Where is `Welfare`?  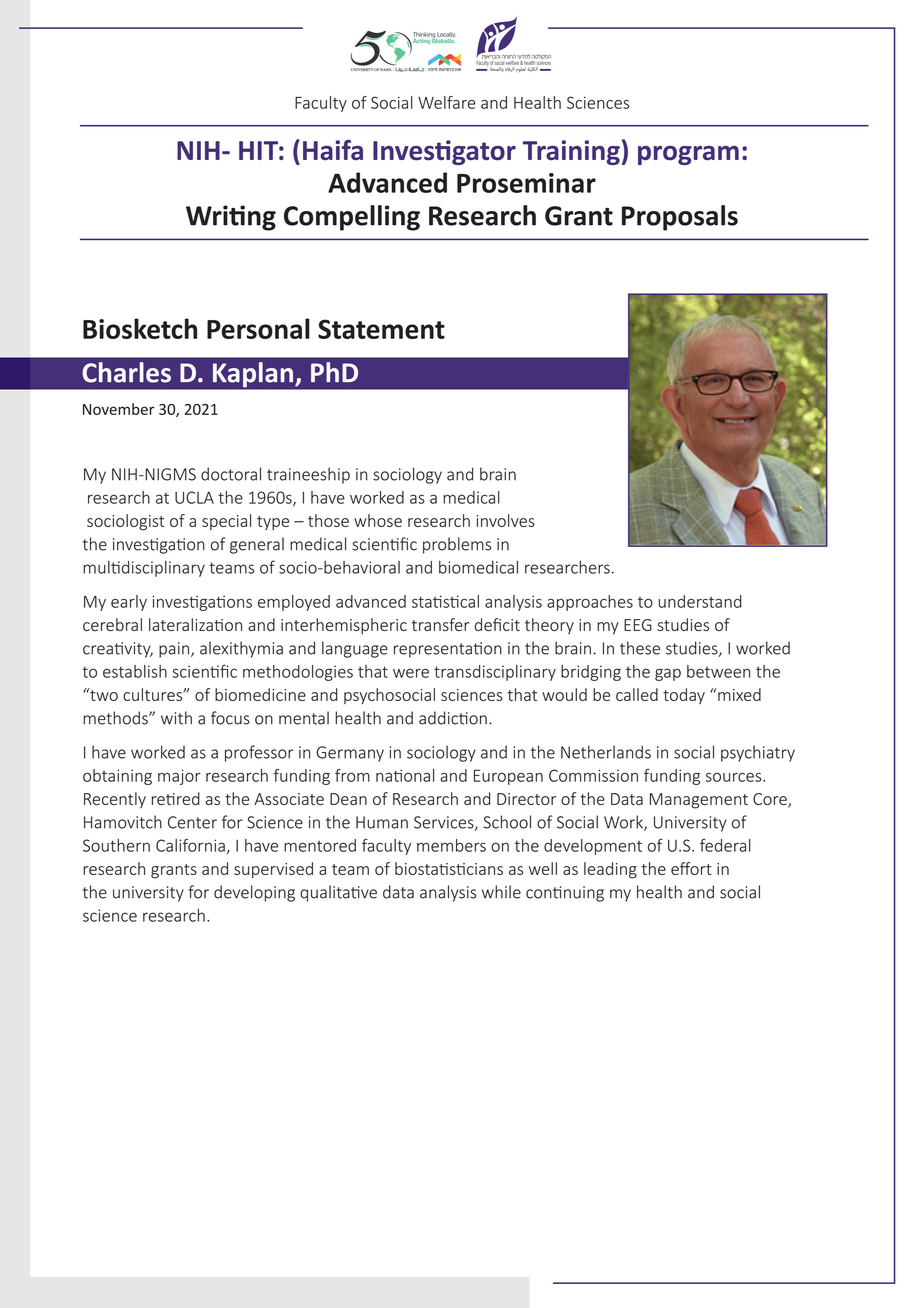 Welfare is located at coordinates (446, 102).
